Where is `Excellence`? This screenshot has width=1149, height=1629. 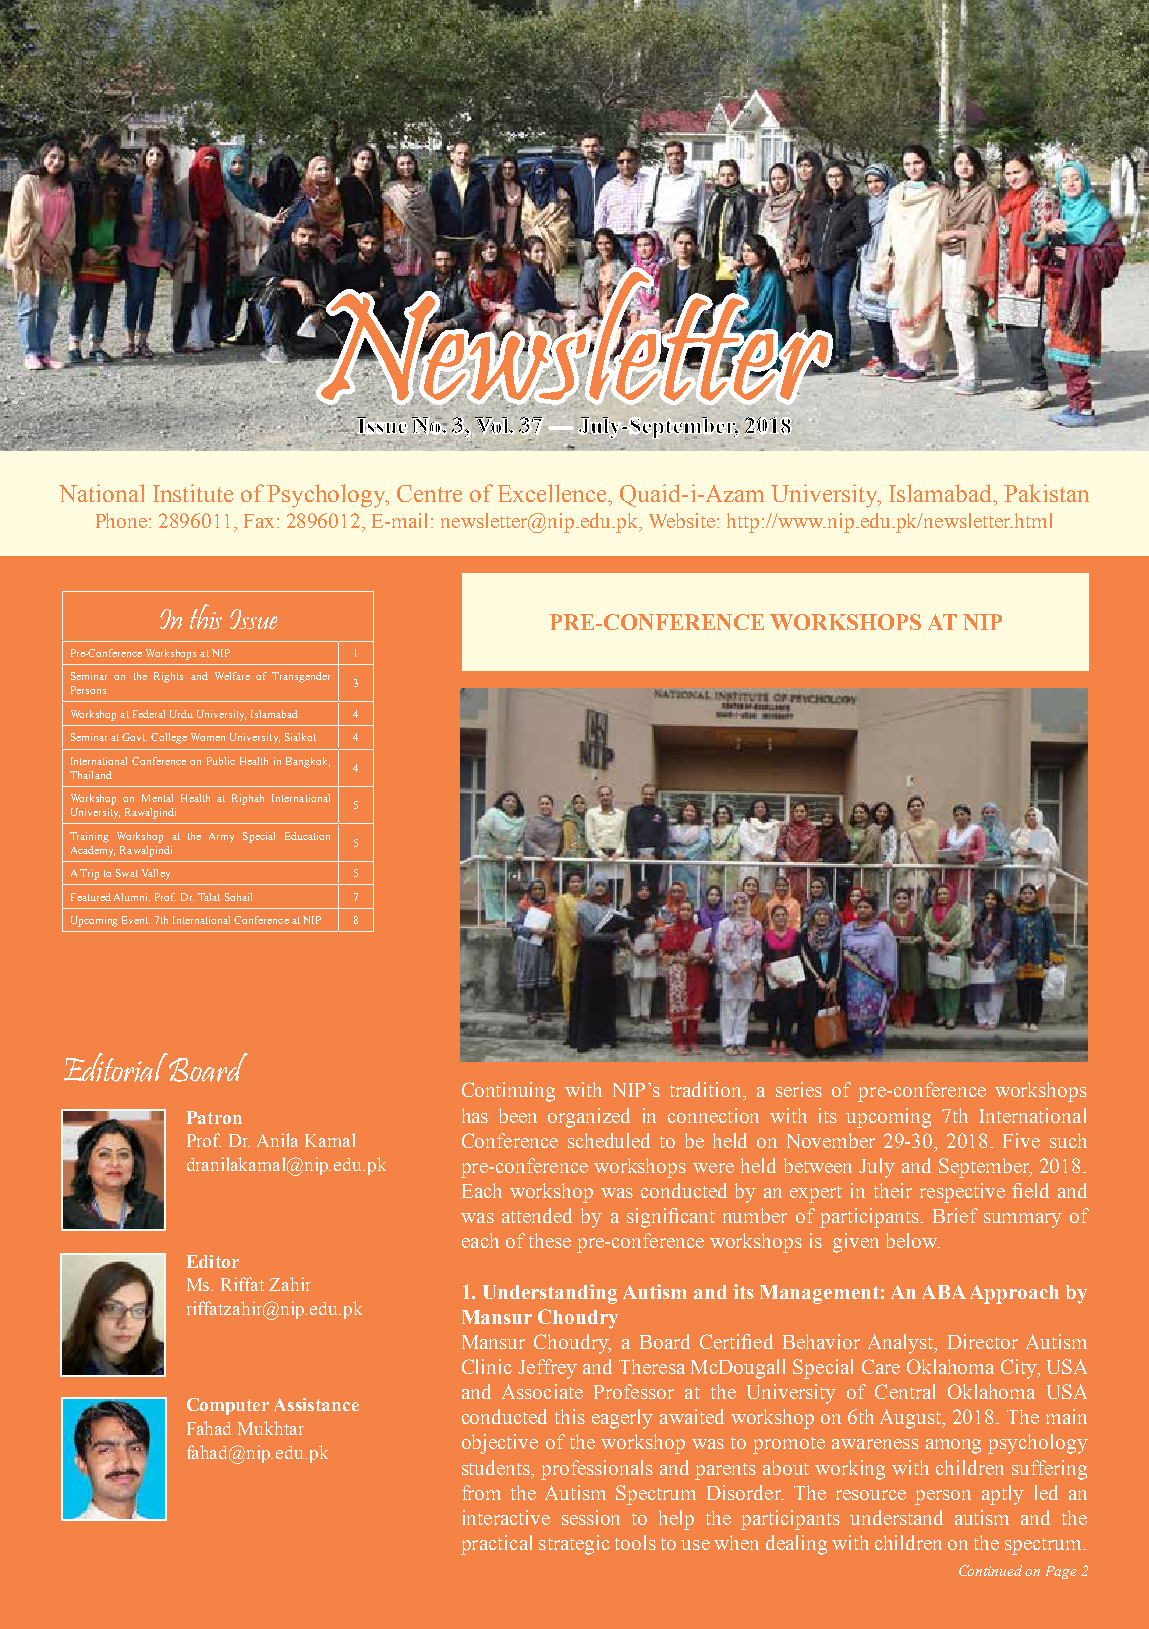 Excellence is located at coordinates (553, 493).
